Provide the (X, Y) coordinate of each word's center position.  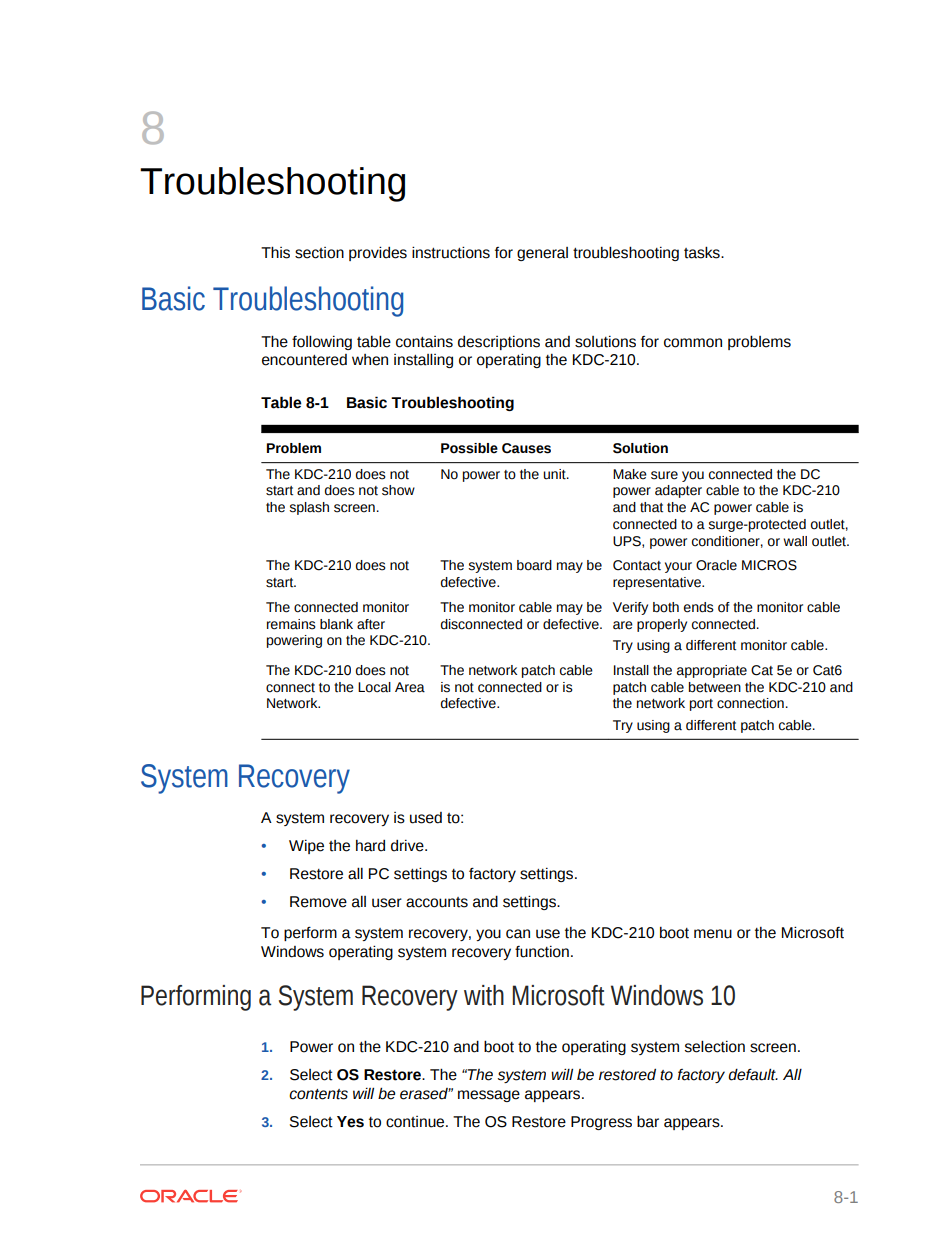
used (426, 818)
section (319, 253)
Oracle (716, 565)
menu (713, 934)
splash (309, 508)
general (542, 254)
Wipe (306, 847)
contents (318, 1094)
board (534, 565)
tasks (703, 252)
